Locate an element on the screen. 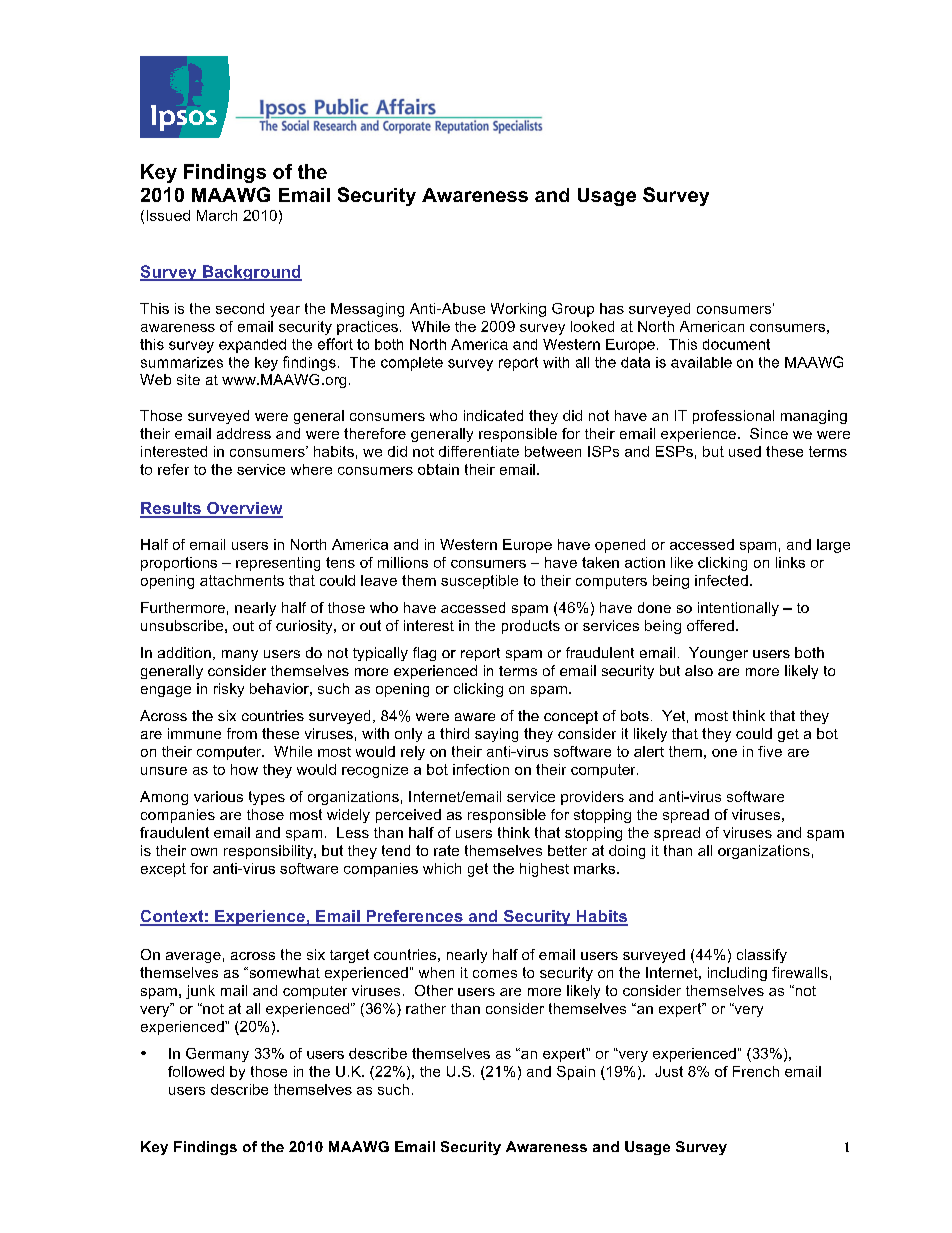 This screenshot has width=952, height=1233. saying is located at coordinates (496, 735).
